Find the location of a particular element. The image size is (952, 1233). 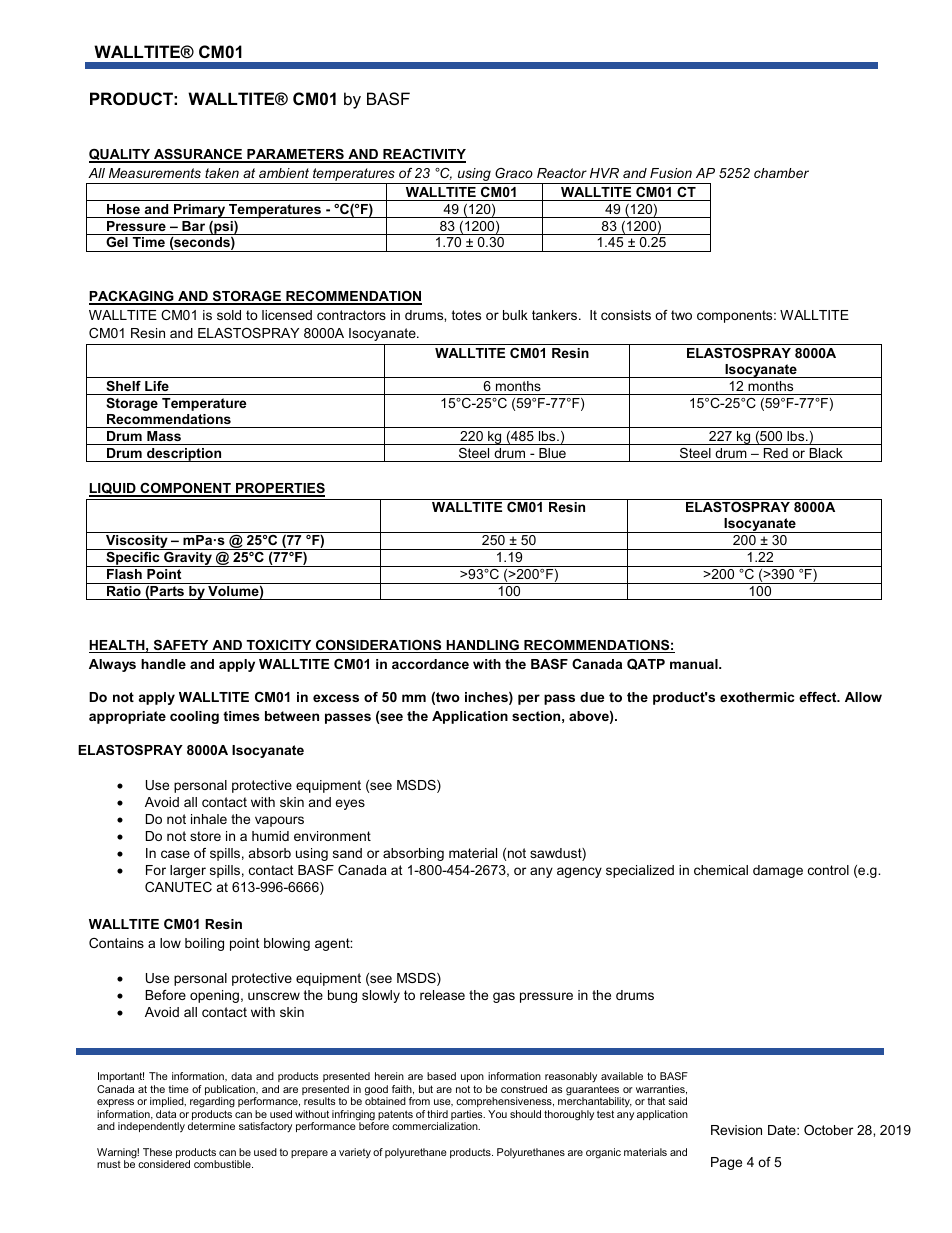

REACTIVITY is located at coordinates (423, 155).
